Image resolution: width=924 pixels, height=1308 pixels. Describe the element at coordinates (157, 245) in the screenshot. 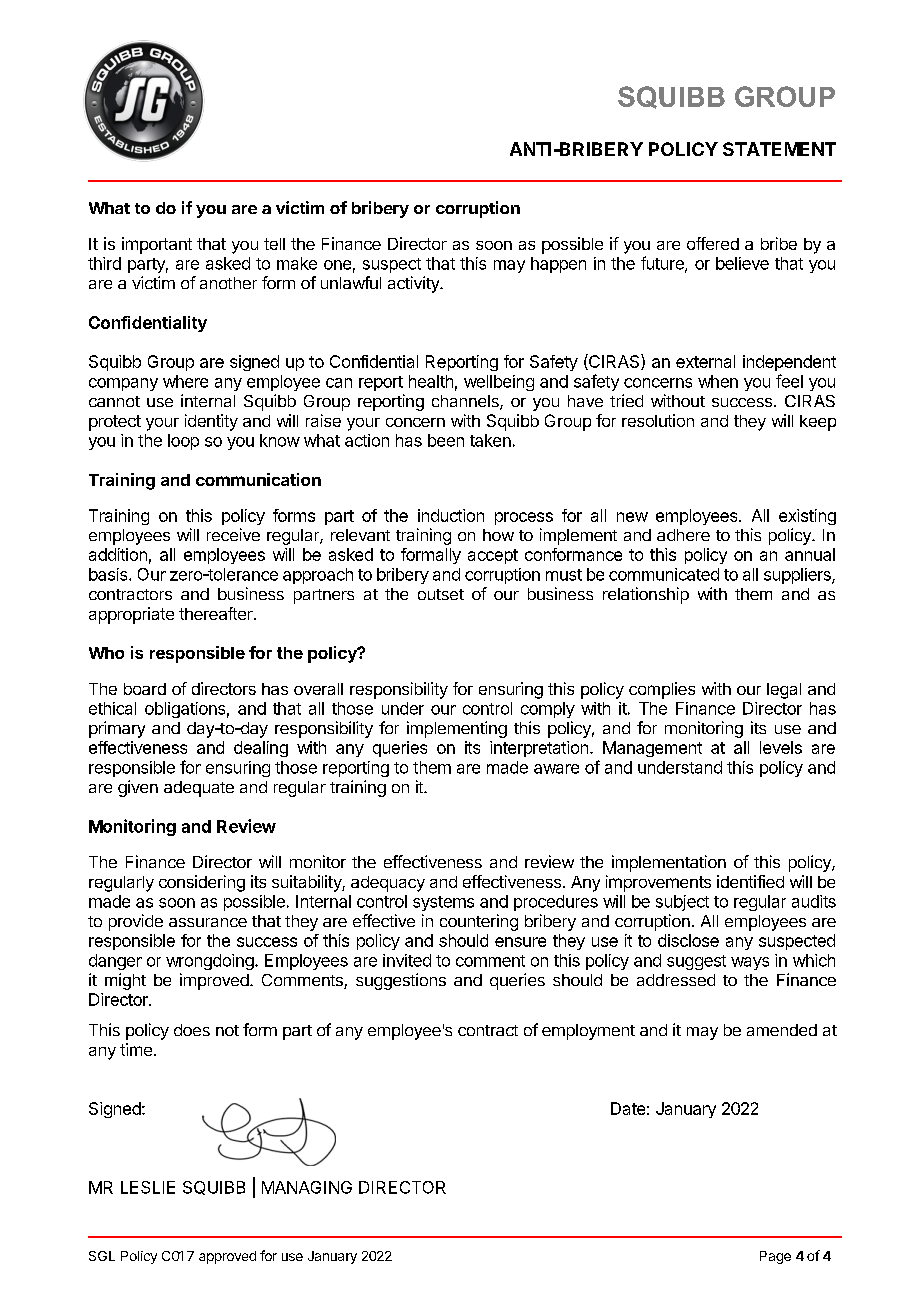

I see `important` at that location.
